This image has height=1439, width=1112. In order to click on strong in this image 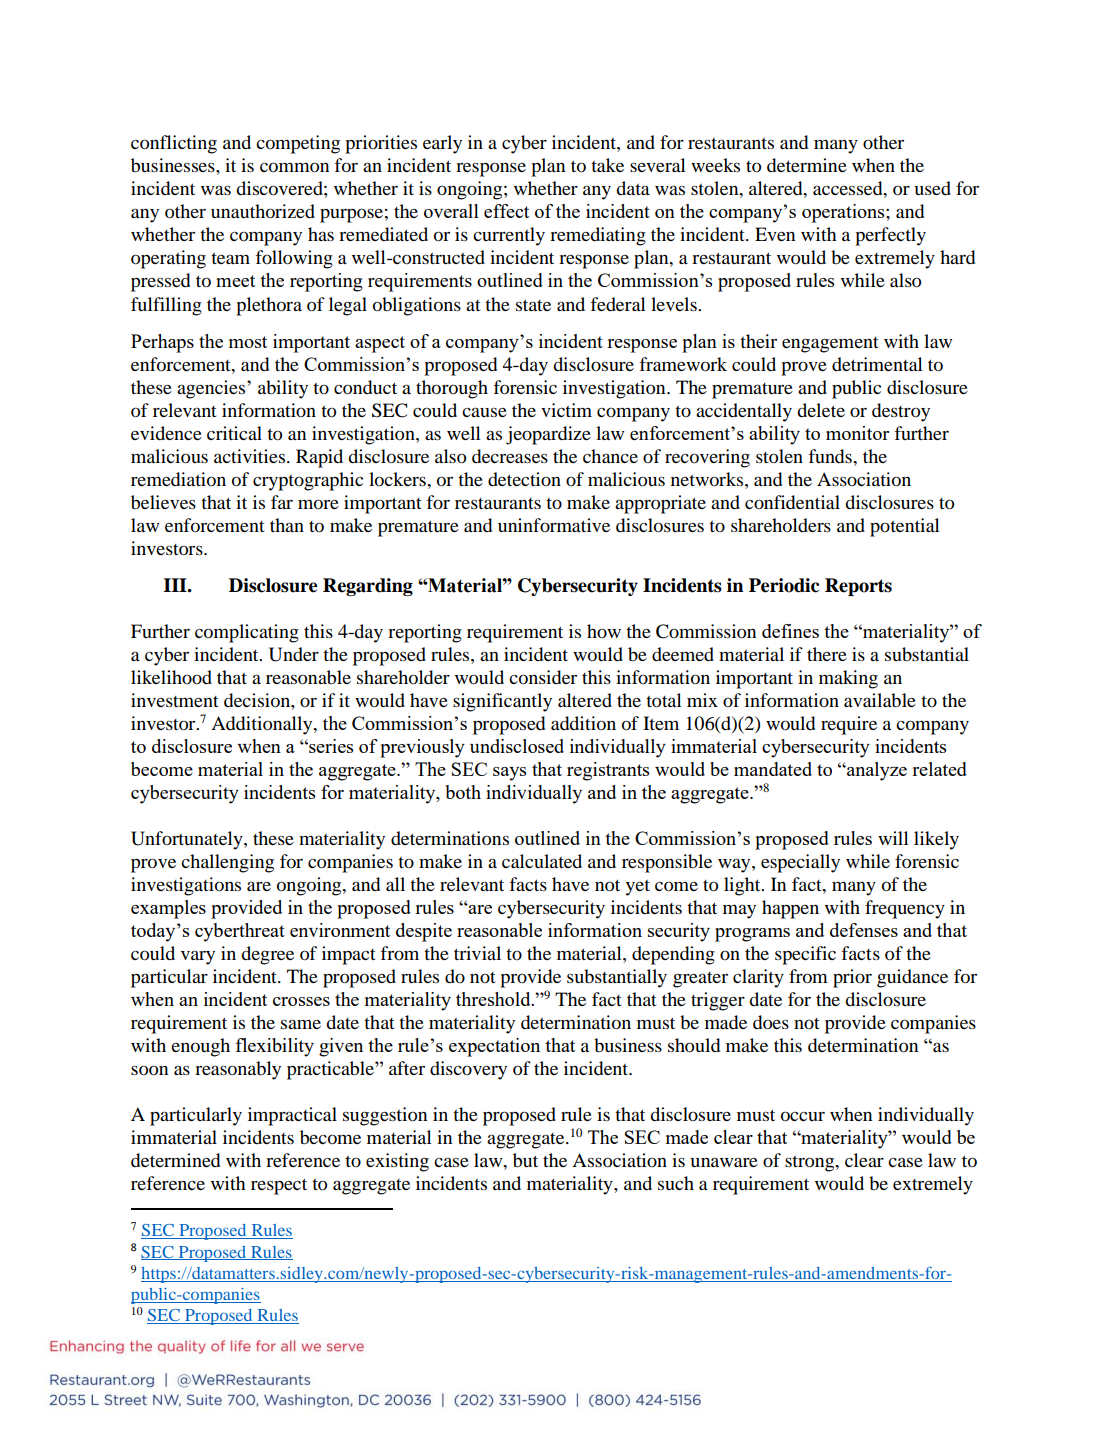, I will do `click(811, 1164)`.
